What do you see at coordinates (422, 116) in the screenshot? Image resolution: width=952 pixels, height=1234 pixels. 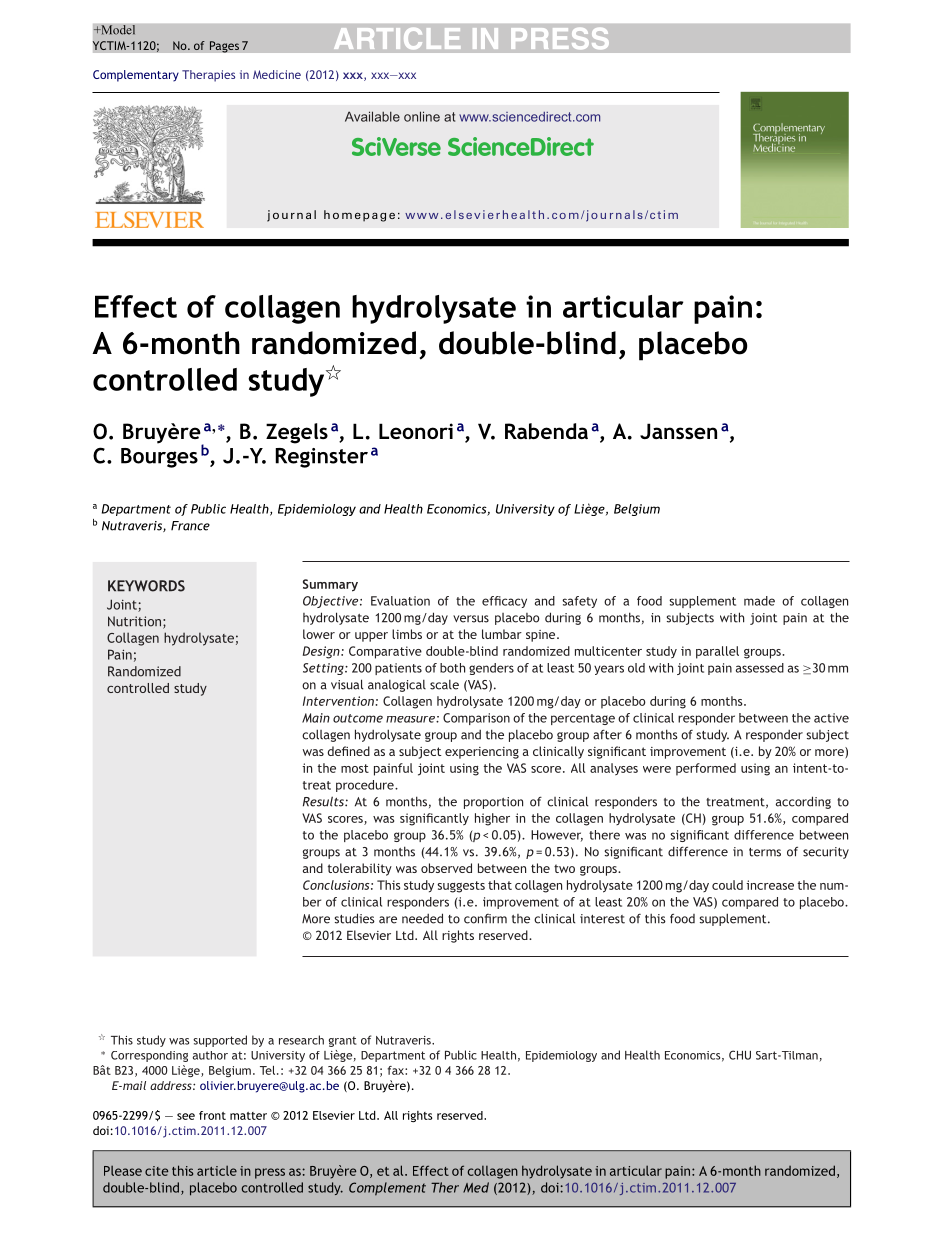 I see `online` at bounding box center [422, 116].
